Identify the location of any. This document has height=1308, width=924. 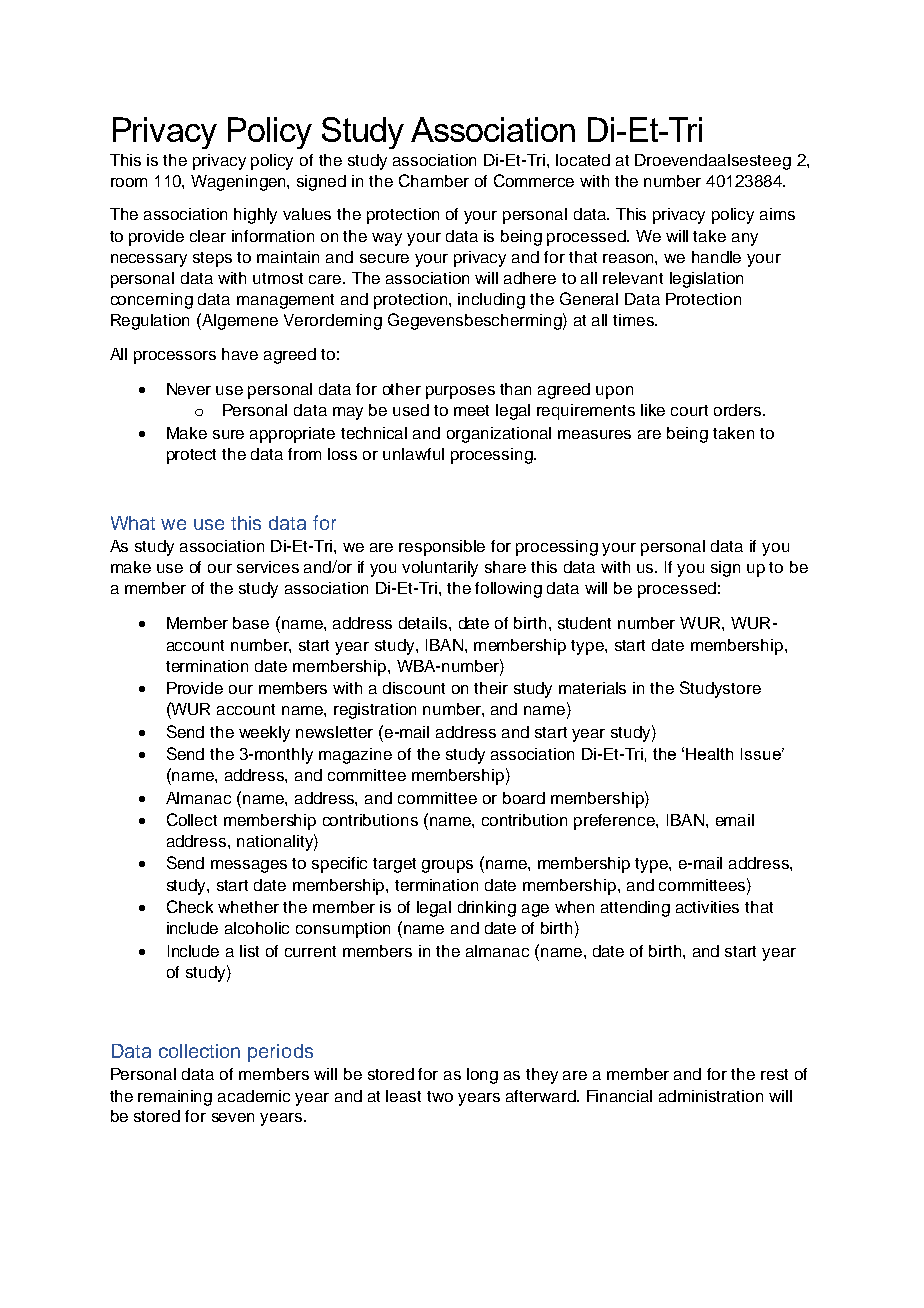
(745, 239).
